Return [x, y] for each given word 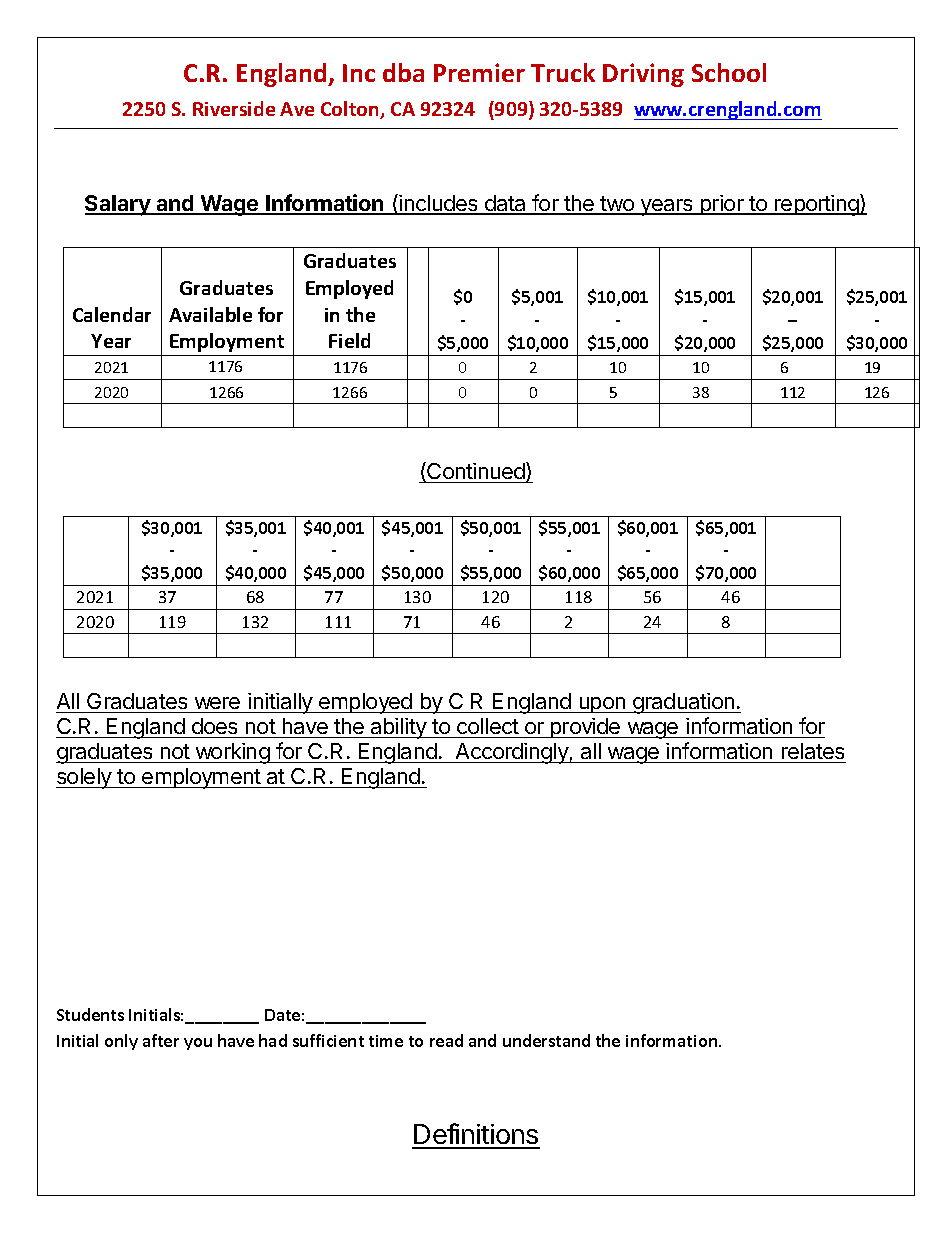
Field [349, 340]
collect [488, 726]
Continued [476, 472]
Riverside [234, 108]
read [446, 1040]
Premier [479, 72]
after [161, 1040]
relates [813, 751]
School [729, 72]
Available [210, 314]
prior [722, 205]
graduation [683, 703]
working [232, 753]
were [217, 703]
